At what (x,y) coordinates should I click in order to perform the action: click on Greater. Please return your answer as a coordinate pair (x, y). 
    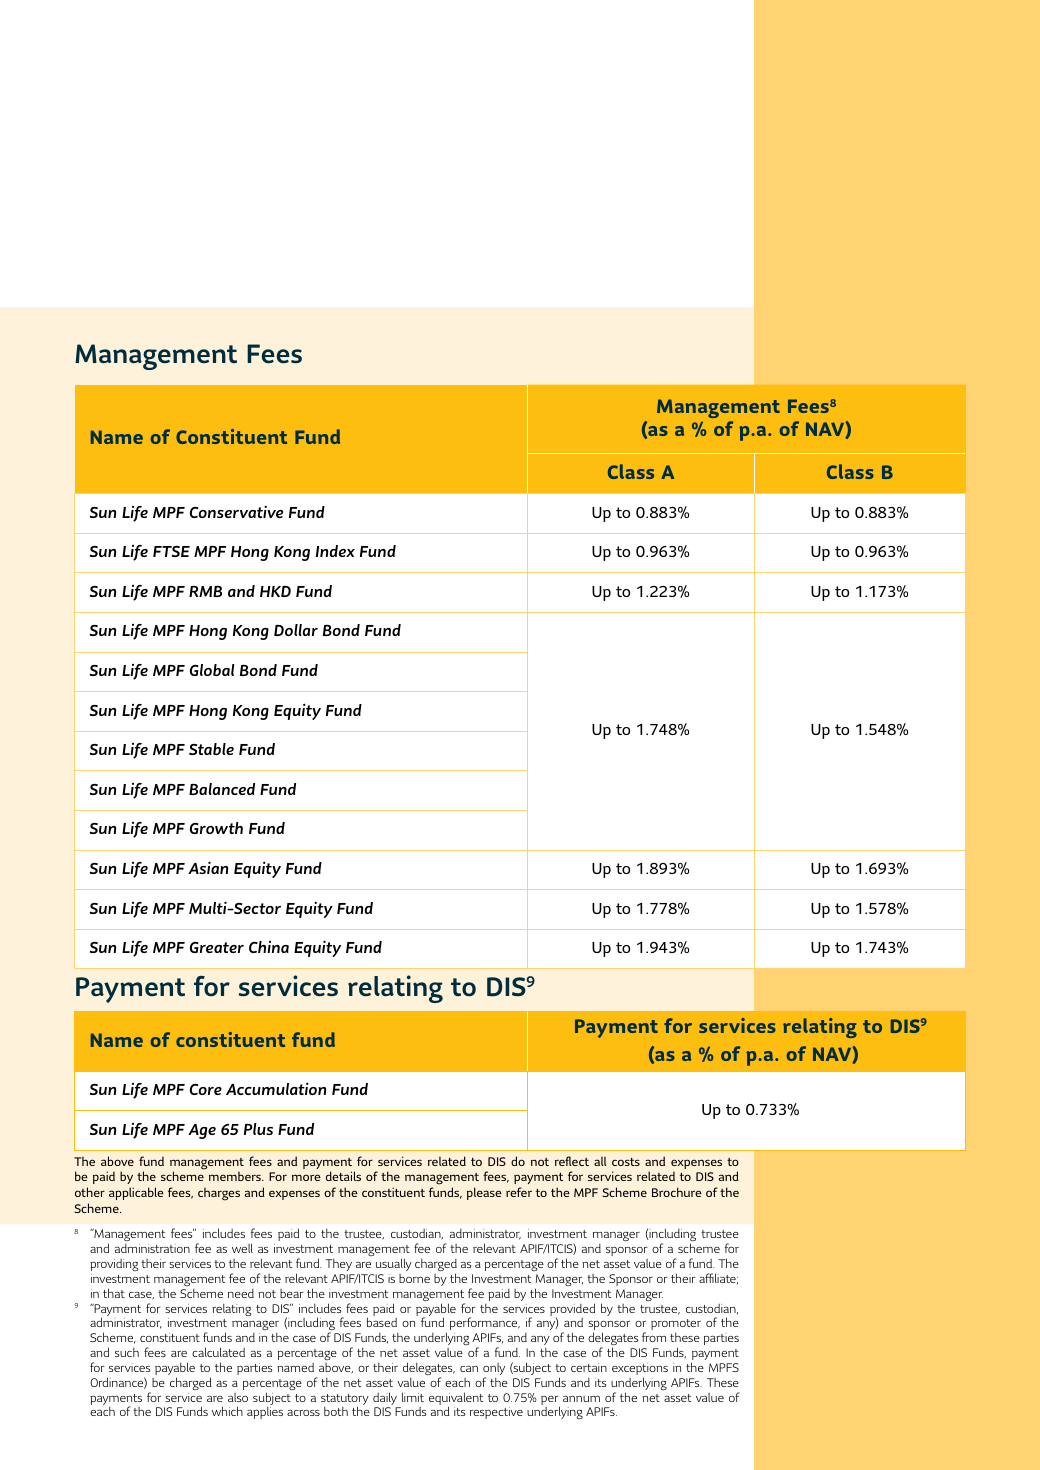
    Looking at the image, I should click on (217, 947).
